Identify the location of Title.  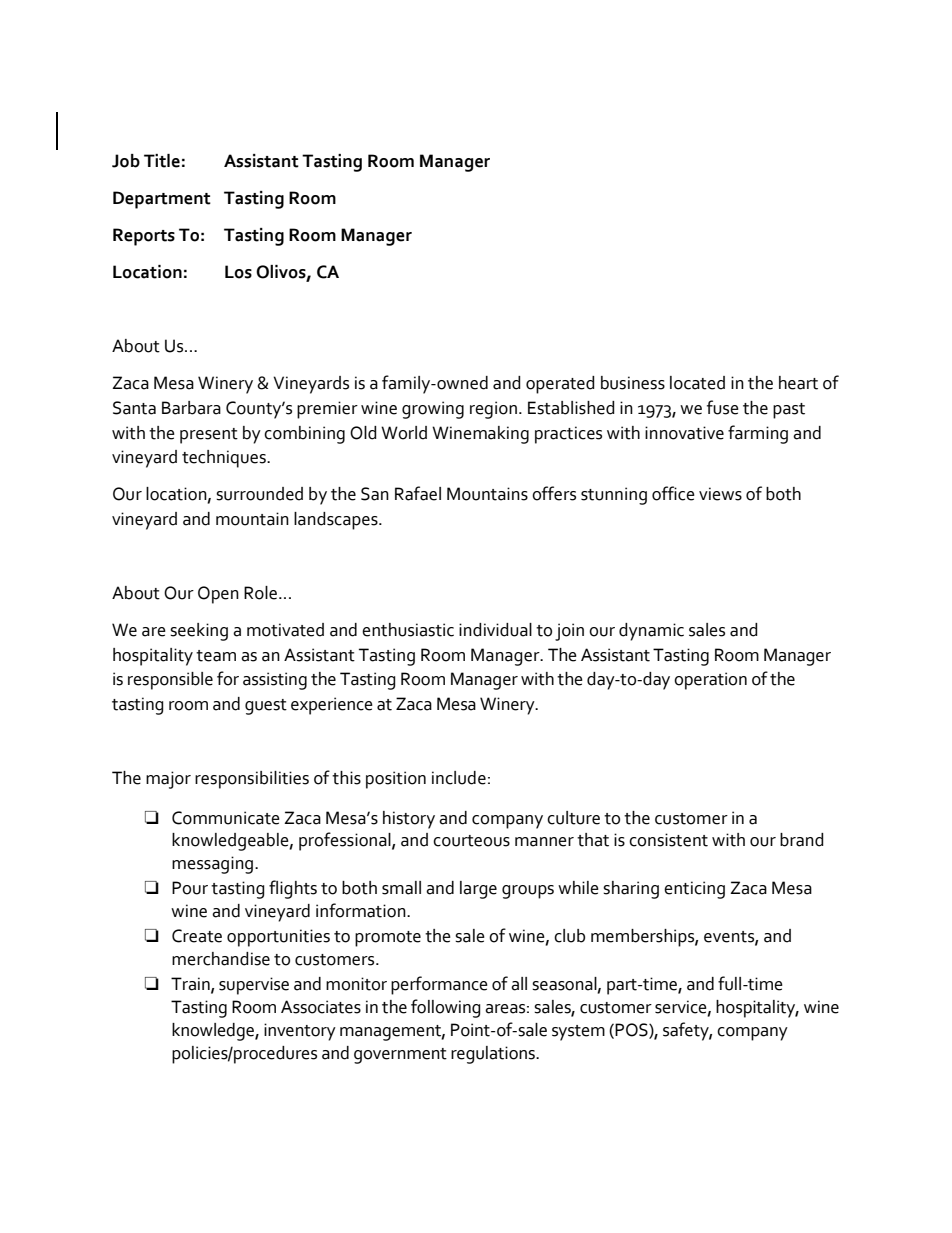
(162, 161).
